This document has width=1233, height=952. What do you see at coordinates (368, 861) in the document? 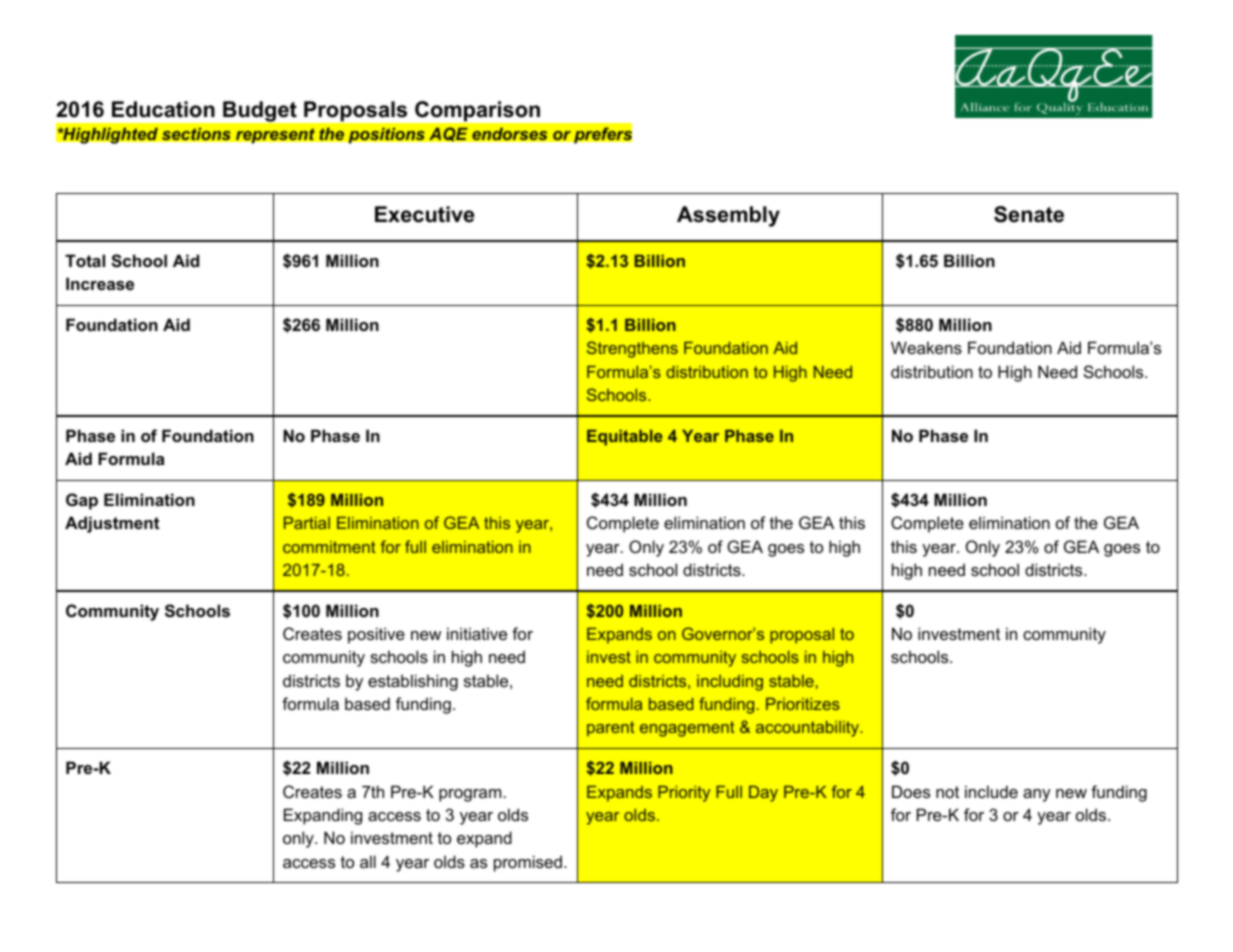
I see `all` at bounding box center [368, 861].
